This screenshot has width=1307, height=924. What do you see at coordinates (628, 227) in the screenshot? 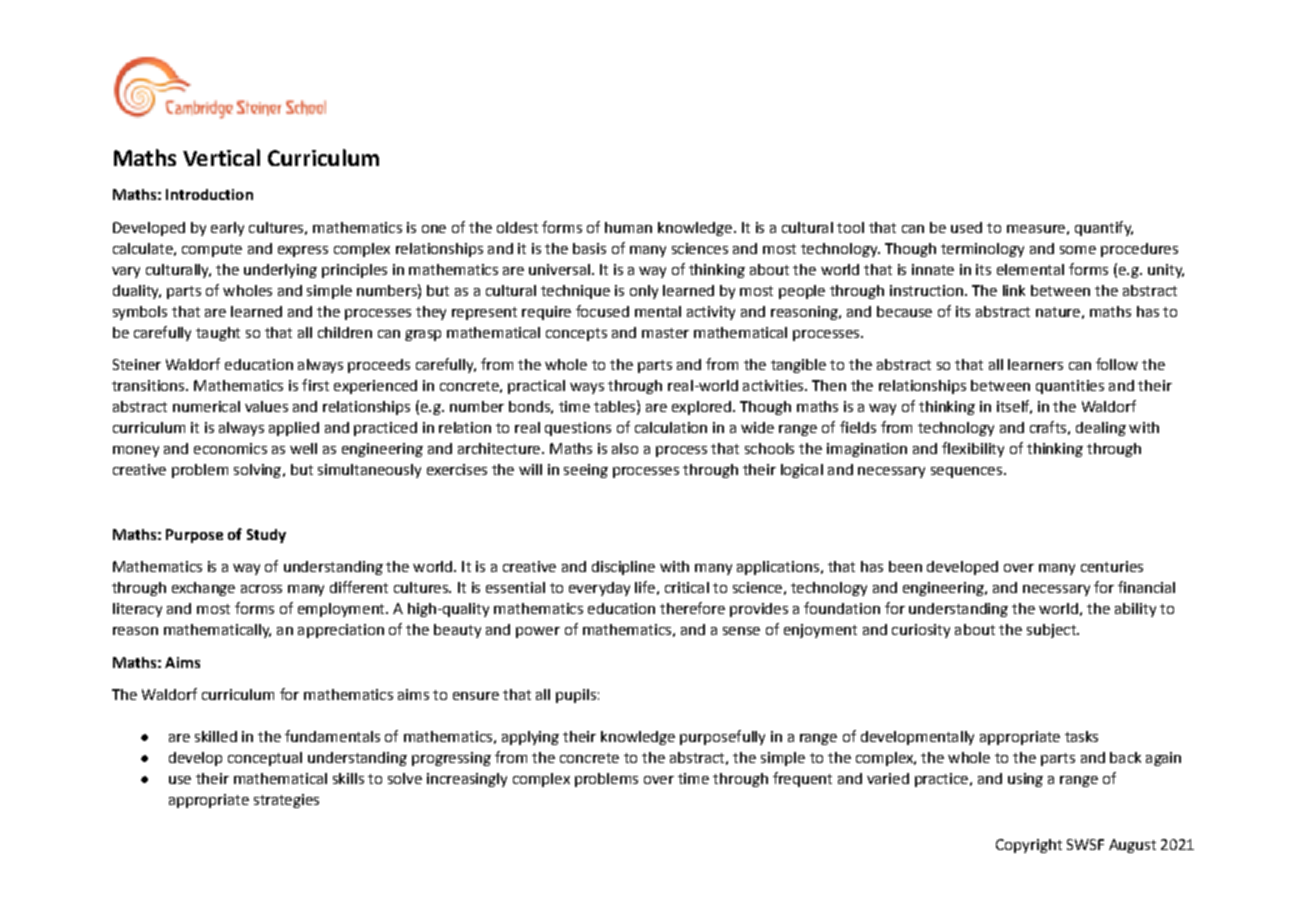
I see `human` at bounding box center [628, 227].
